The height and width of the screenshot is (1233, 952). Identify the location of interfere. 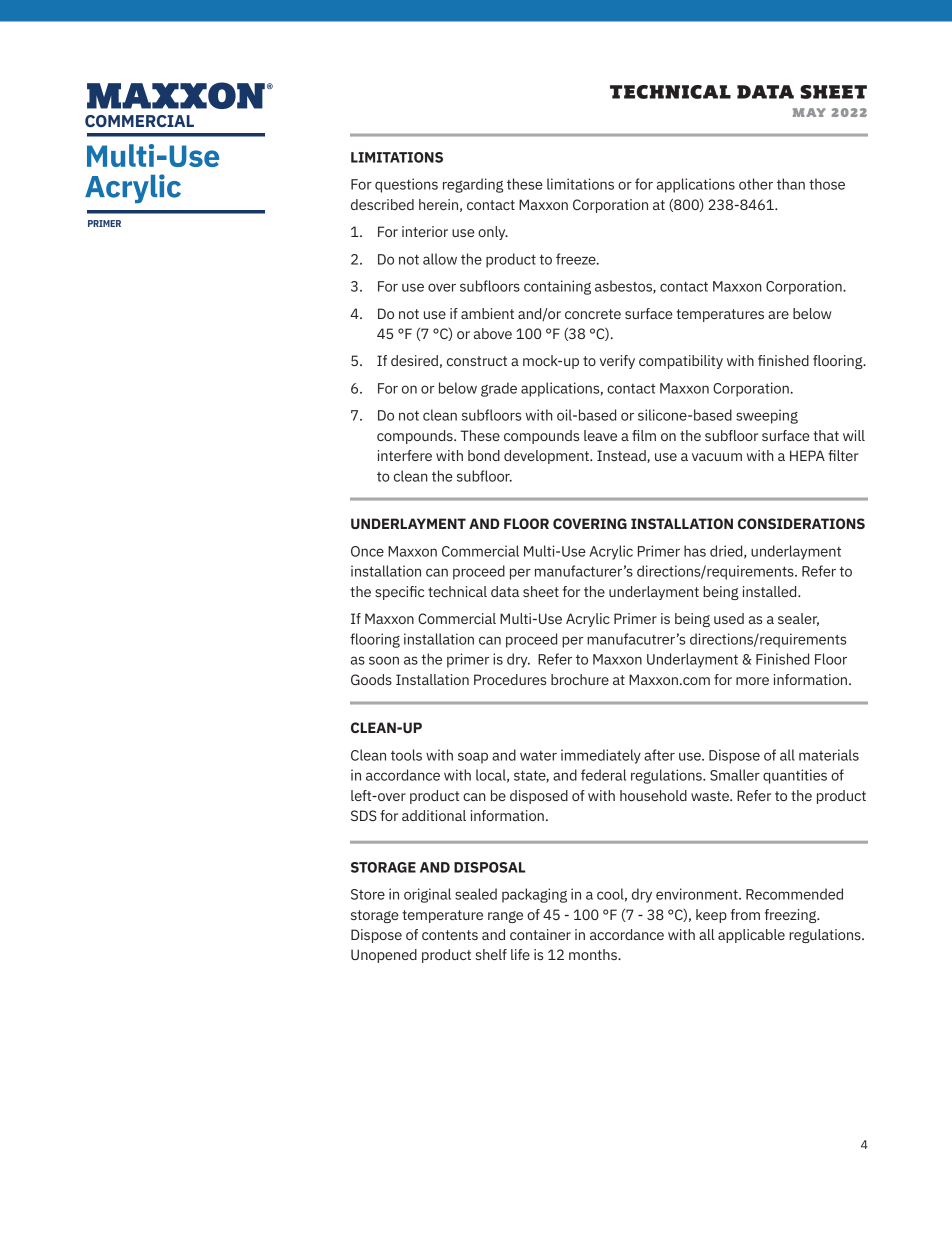
(405, 455).
